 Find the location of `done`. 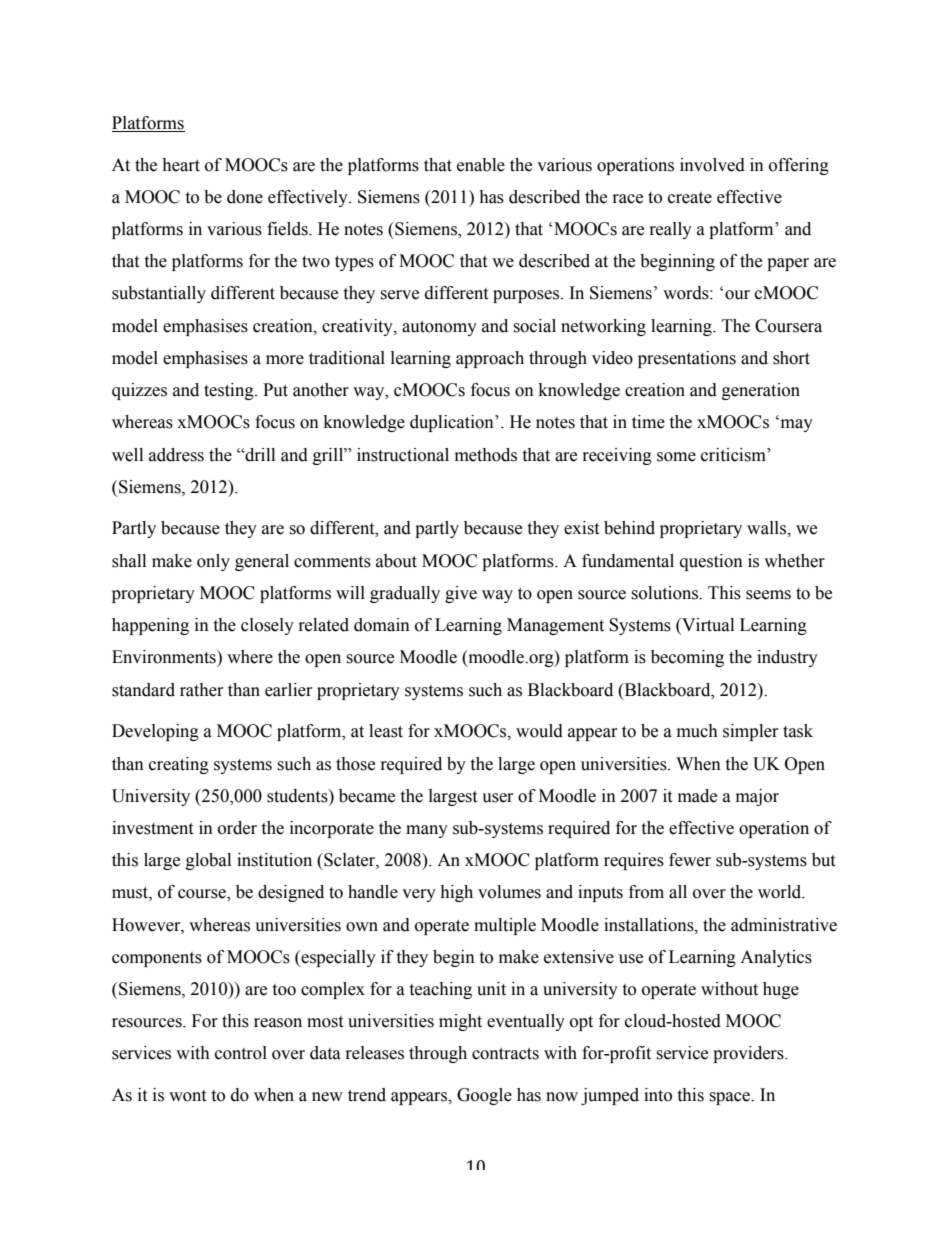

done is located at coordinates (245, 197).
